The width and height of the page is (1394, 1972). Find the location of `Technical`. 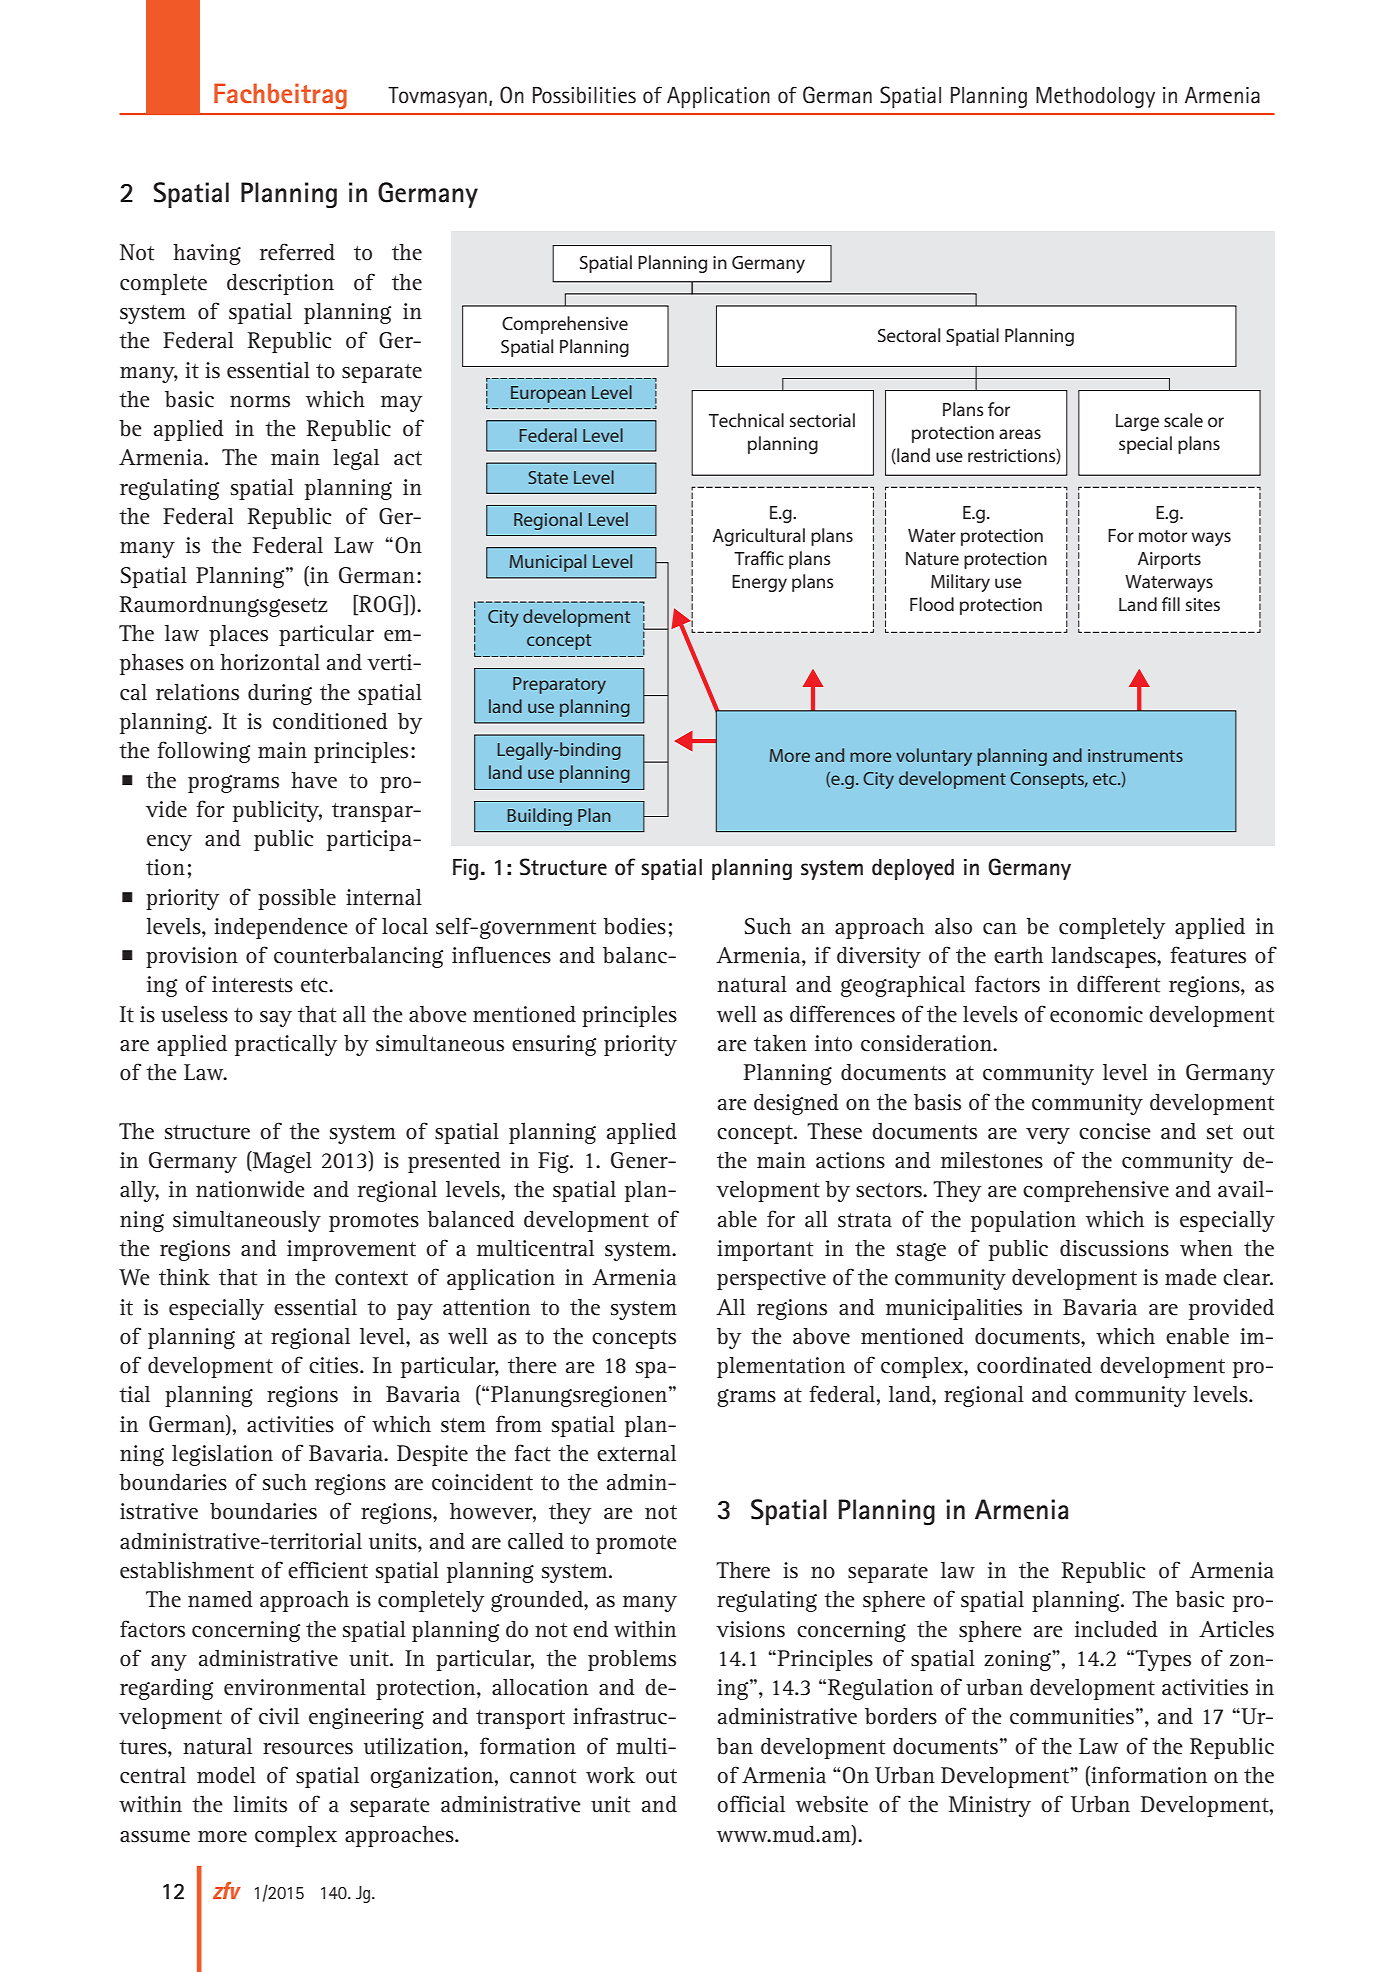

Technical is located at coordinates (746, 420).
